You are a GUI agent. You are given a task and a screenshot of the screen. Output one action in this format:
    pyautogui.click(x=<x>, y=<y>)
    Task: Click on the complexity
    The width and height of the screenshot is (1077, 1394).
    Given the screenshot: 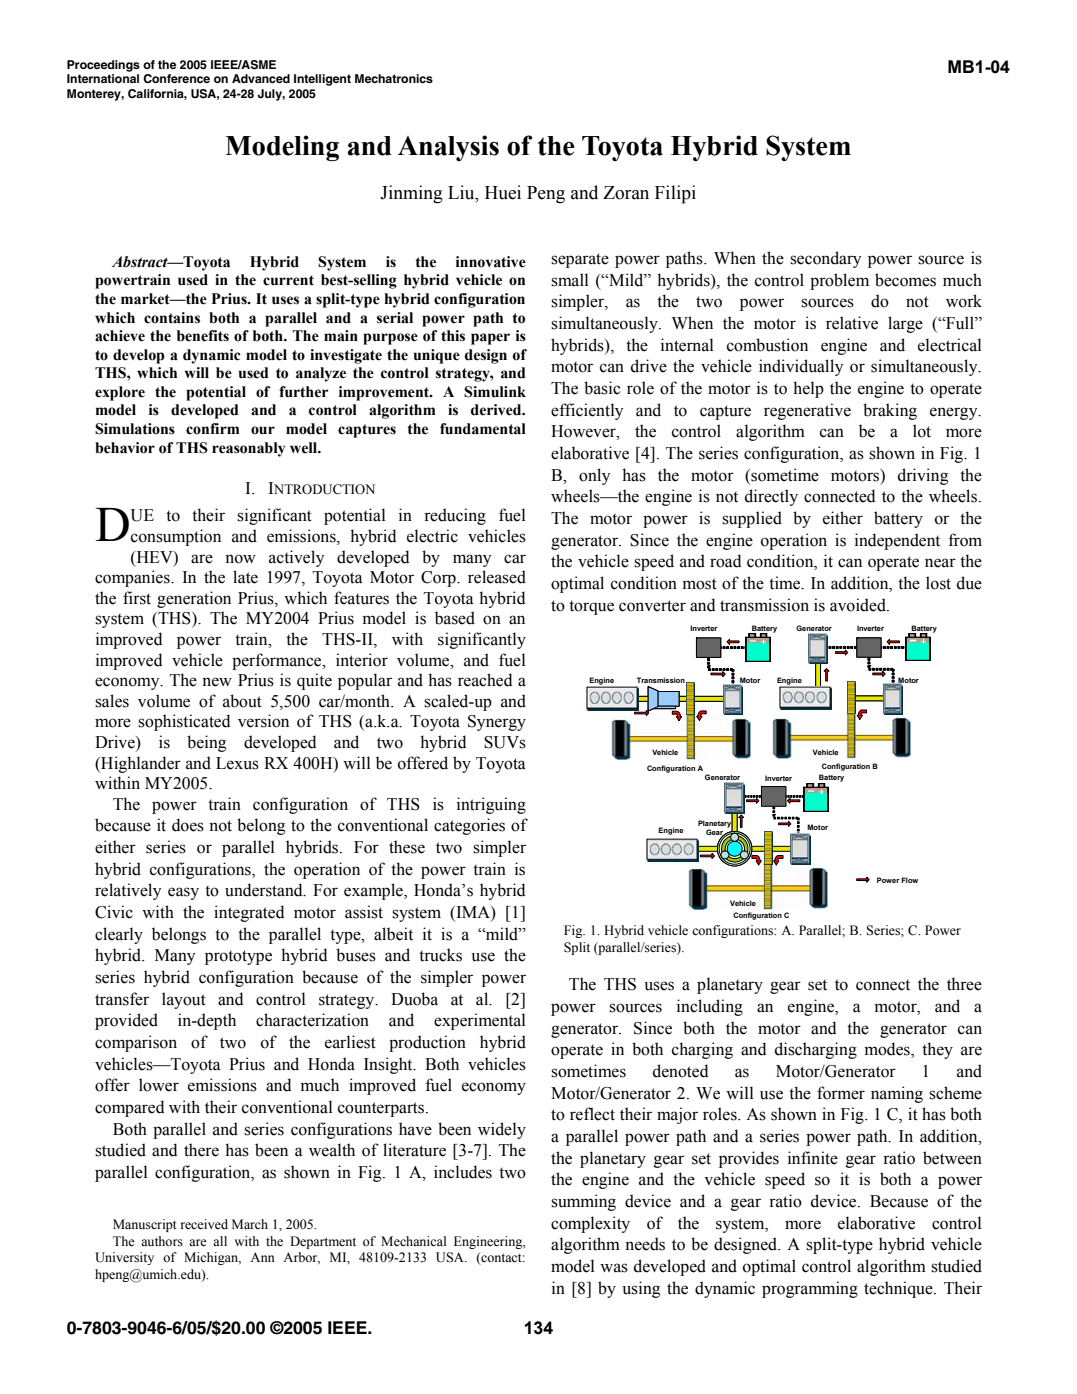 What is the action you would take?
    pyautogui.click(x=590, y=1224)
